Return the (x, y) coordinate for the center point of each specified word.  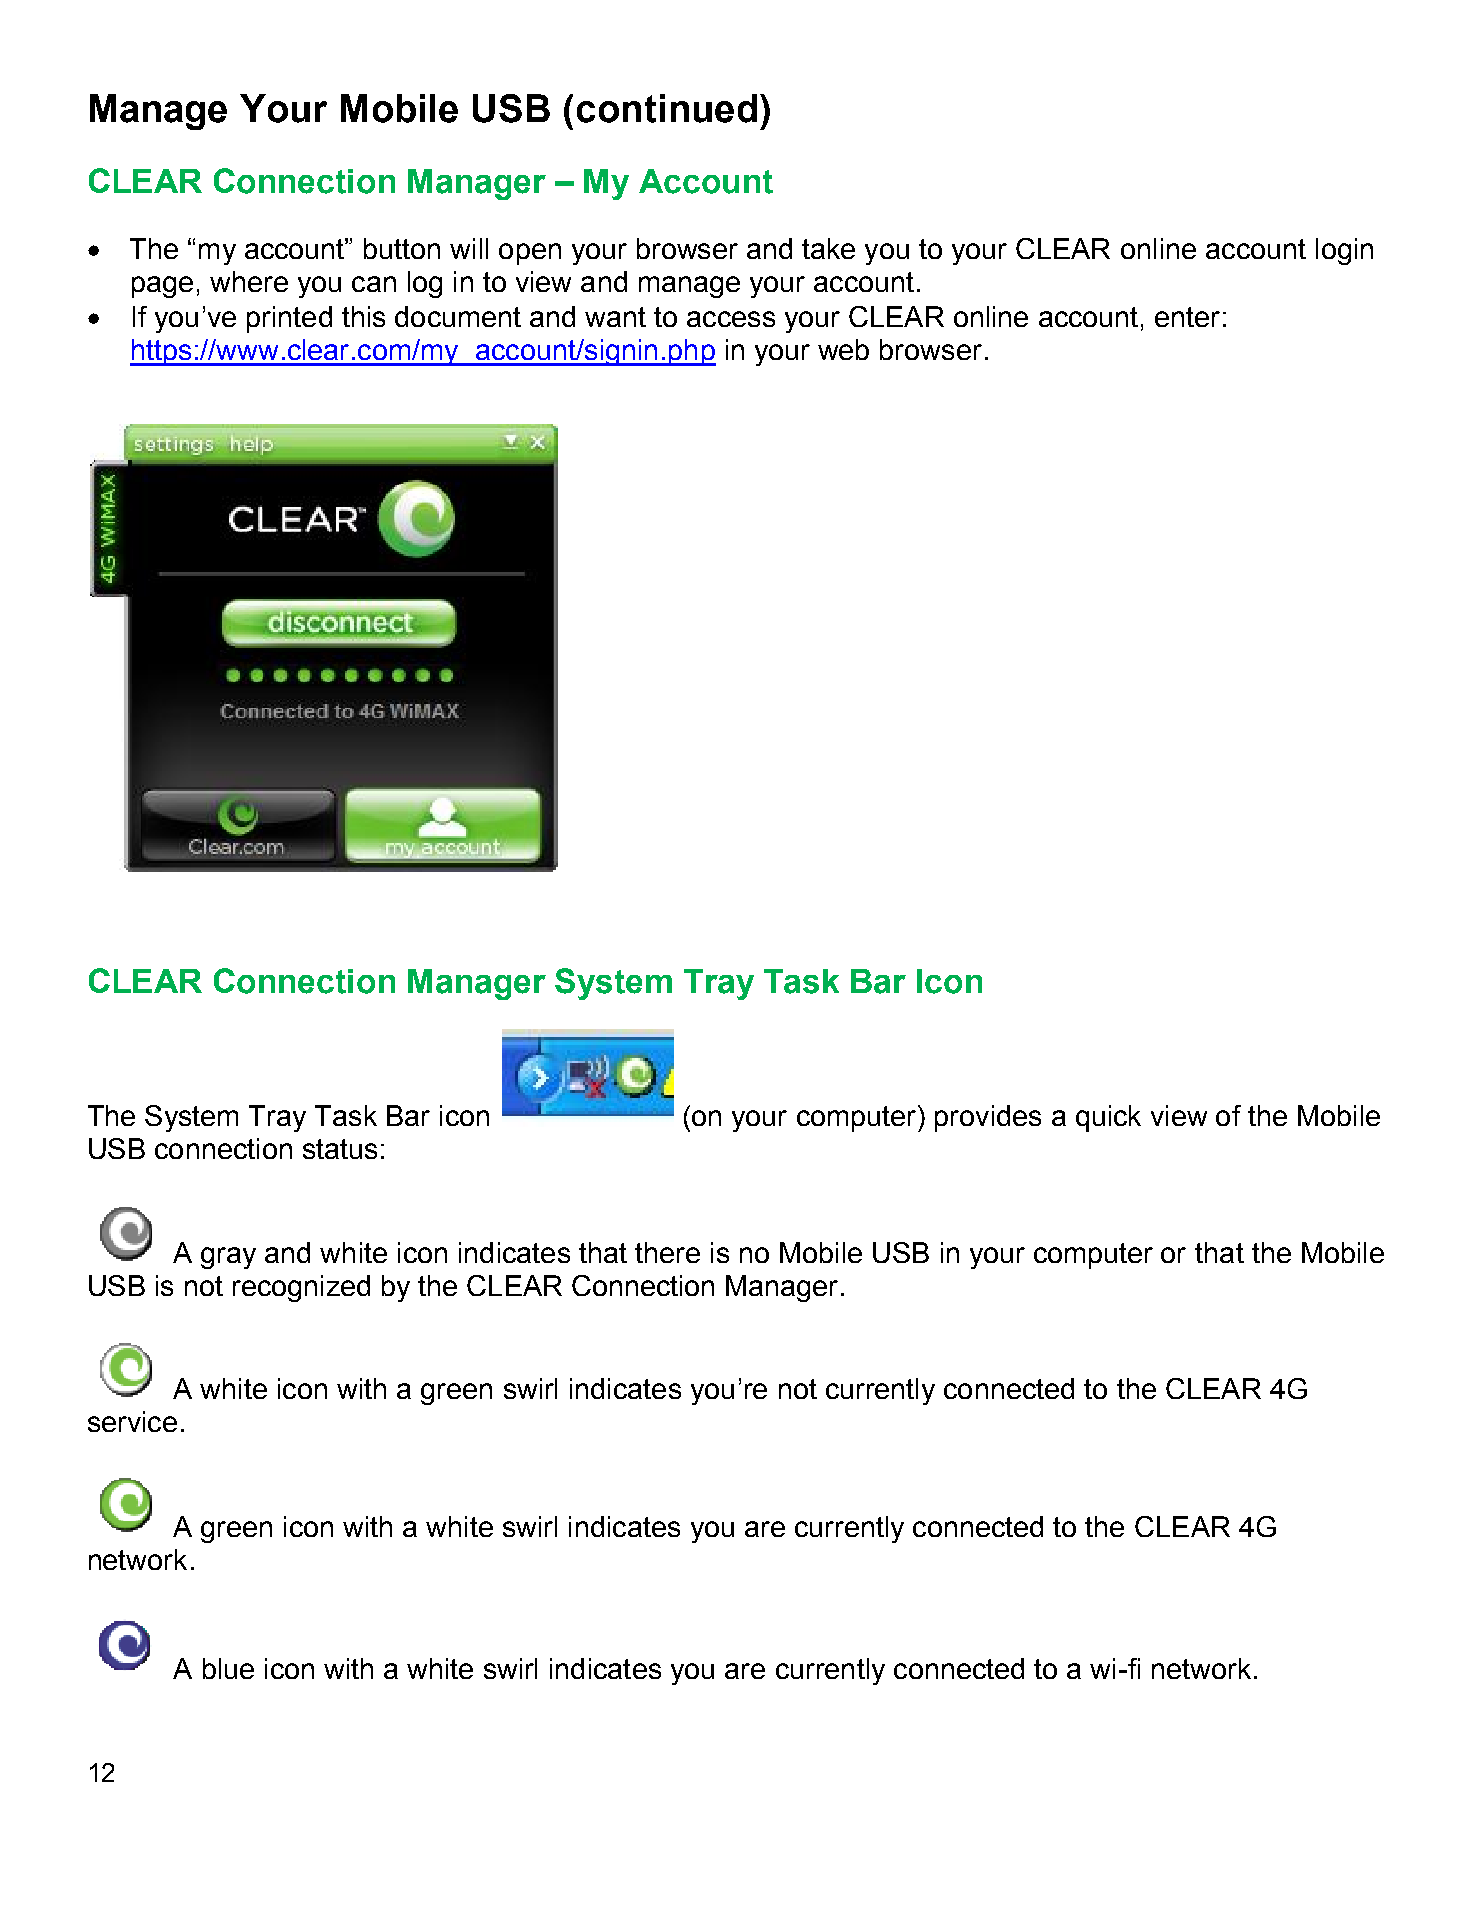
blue (228, 1668)
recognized (301, 1288)
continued (667, 108)
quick (1108, 1118)
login (1344, 251)
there (667, 1252)
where (249, 281)
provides (988, 1118)
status (340, 1149)
